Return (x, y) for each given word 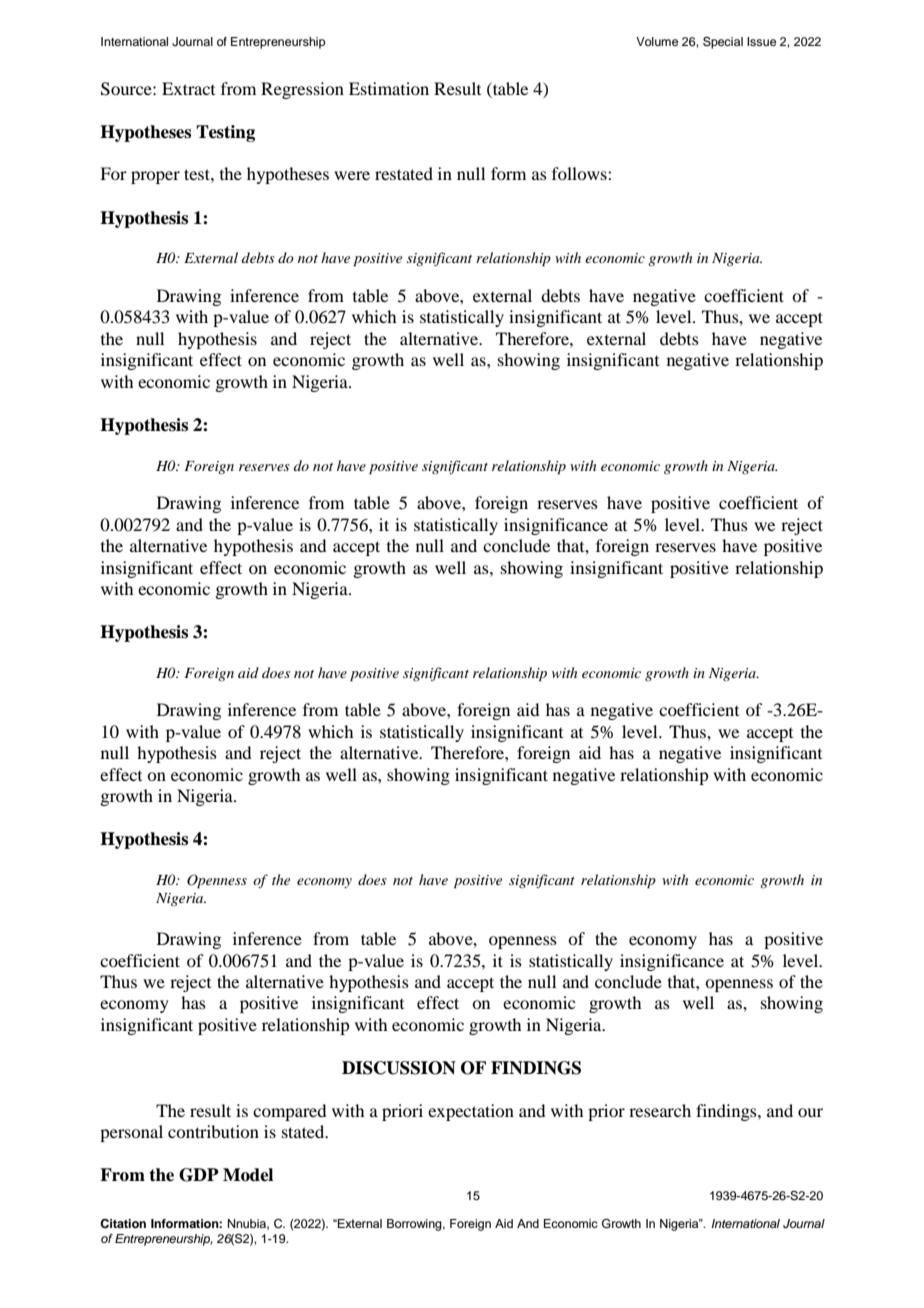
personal (131, 1133)
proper (155, 177)
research (660, 1110)
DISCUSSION (399, 1068)
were (352, 175)
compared (289, 1112)
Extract (188, 88)
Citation (123, 1224)
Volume (657, 41)
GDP (199, 1175)
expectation (471, 1112)
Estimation (389, 88)
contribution (213, 1131)
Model (248, 1175)
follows (580, 173)
